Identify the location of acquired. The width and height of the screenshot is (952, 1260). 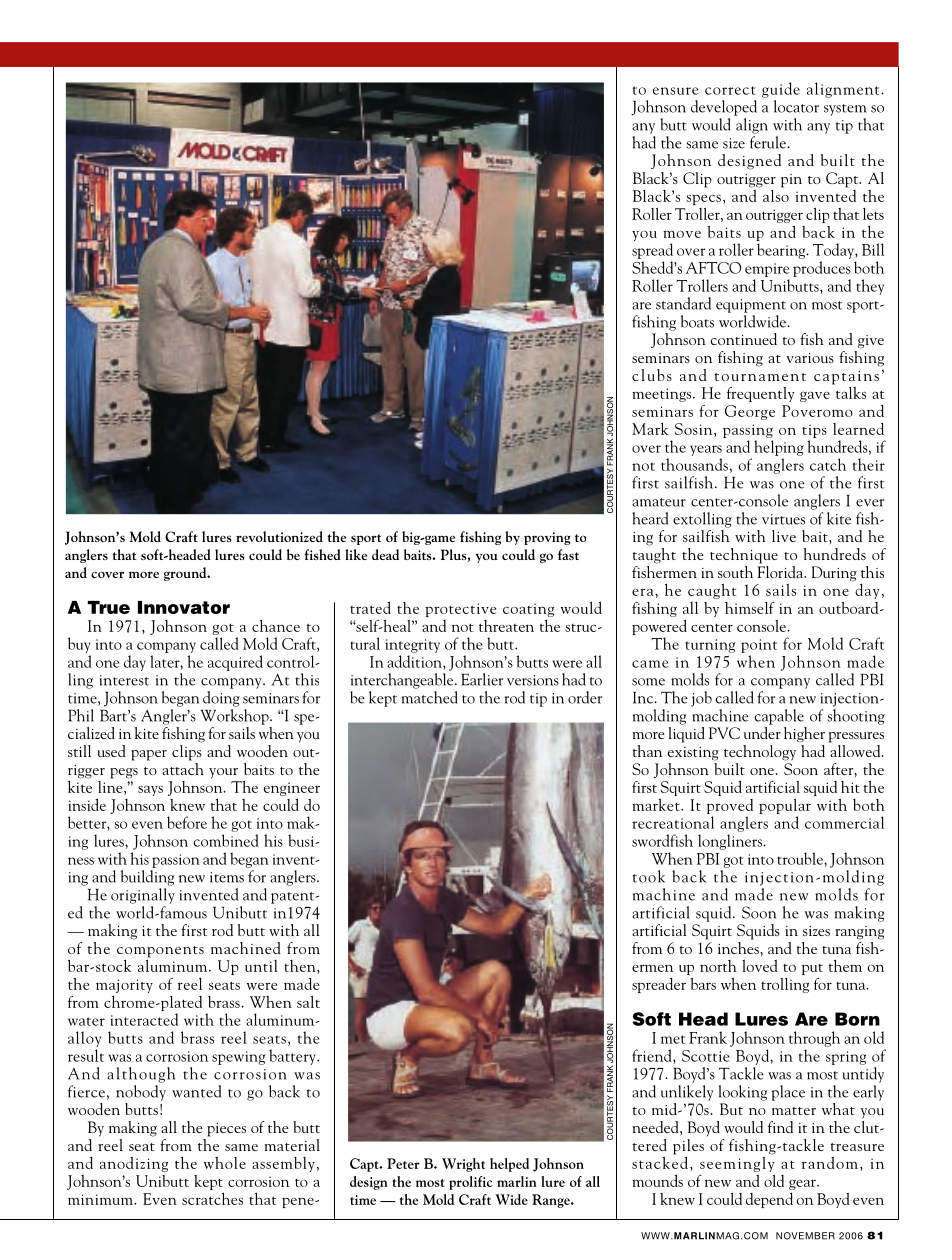
(235, 663).
